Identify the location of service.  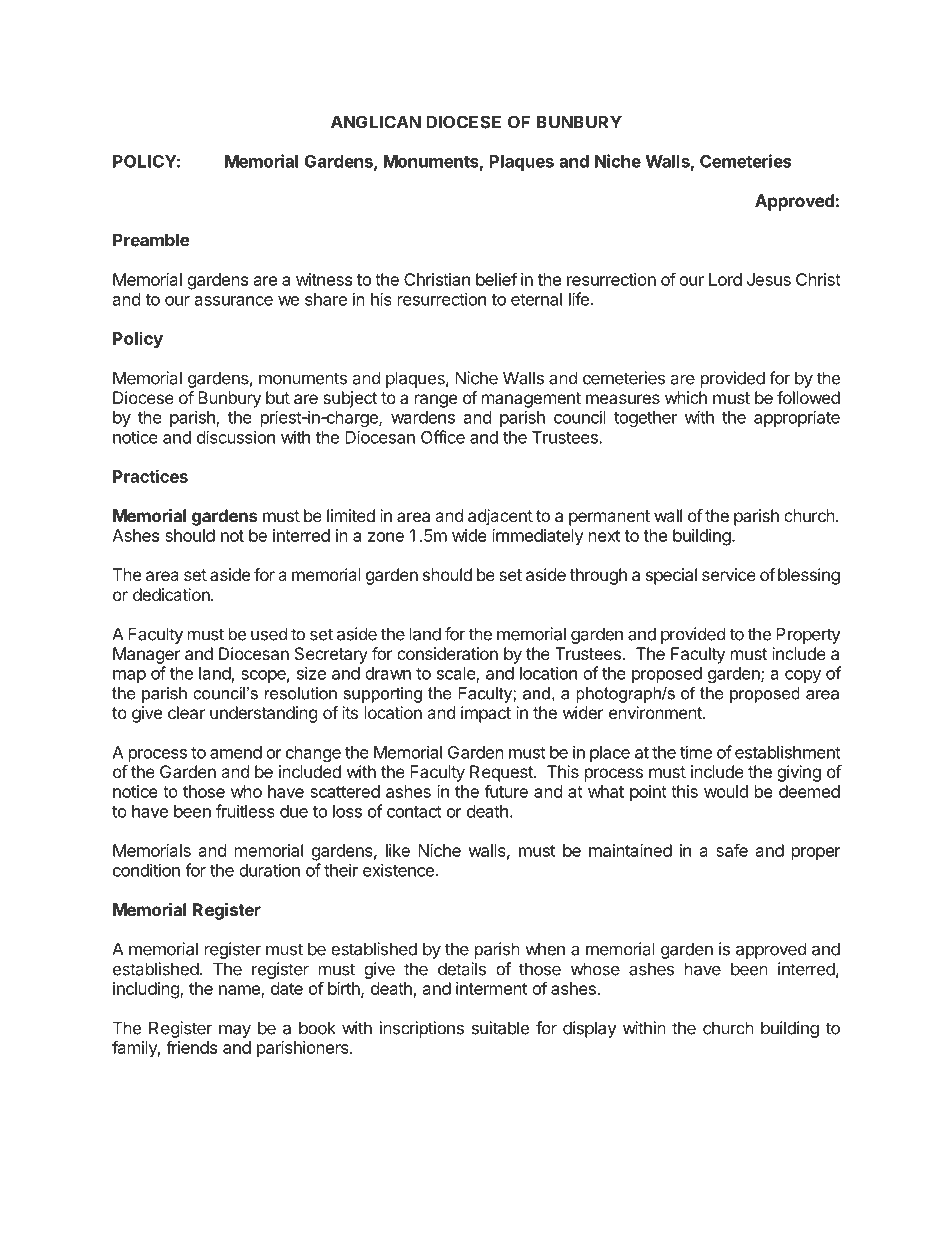
(729, 574).
